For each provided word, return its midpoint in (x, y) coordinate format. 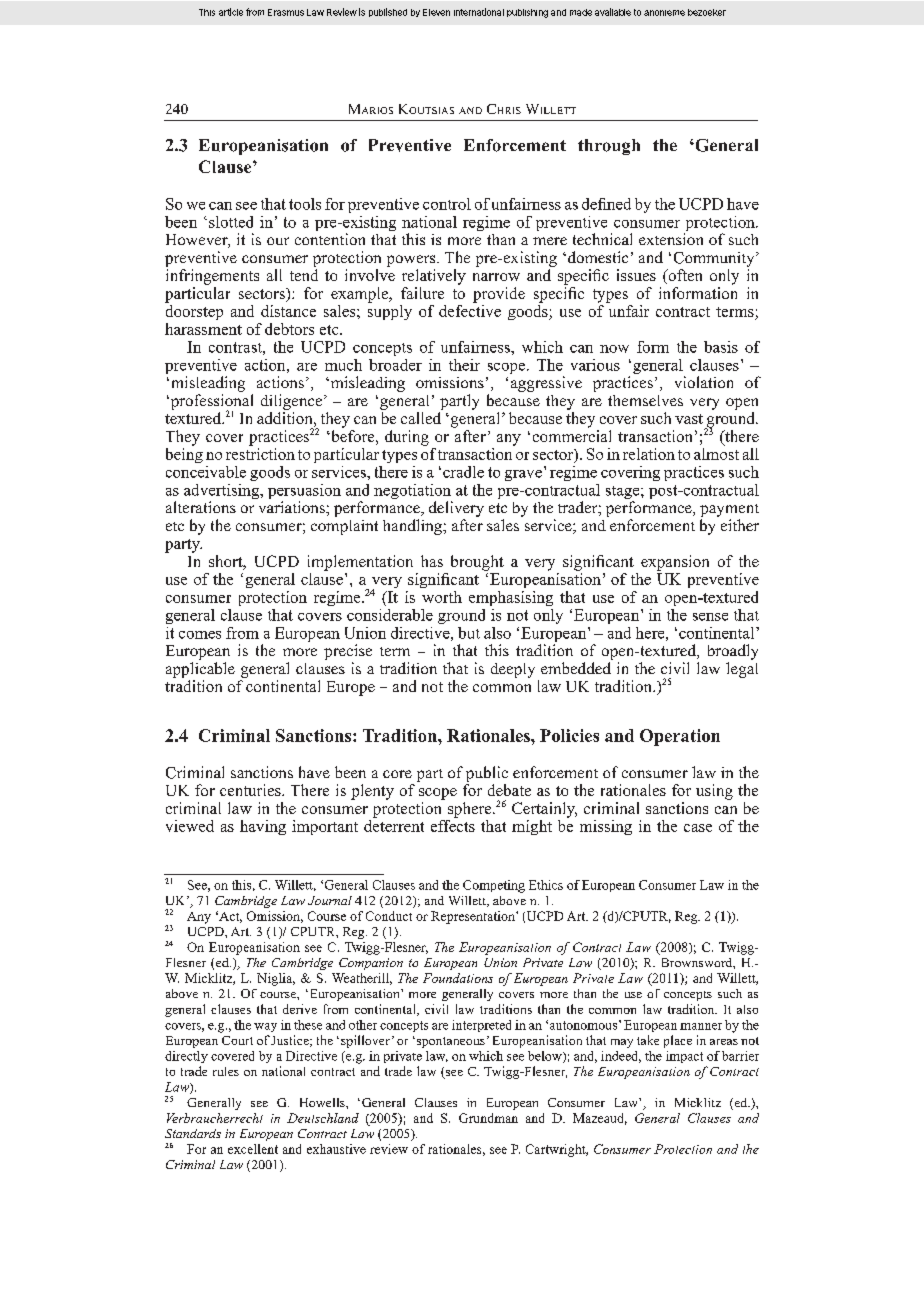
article (231, 12)
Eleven (436, 12)
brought (477, 563)
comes (200, 635)
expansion (675, 563)
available (613, 12)
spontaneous (449, 1042)
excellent (253, 1149)
